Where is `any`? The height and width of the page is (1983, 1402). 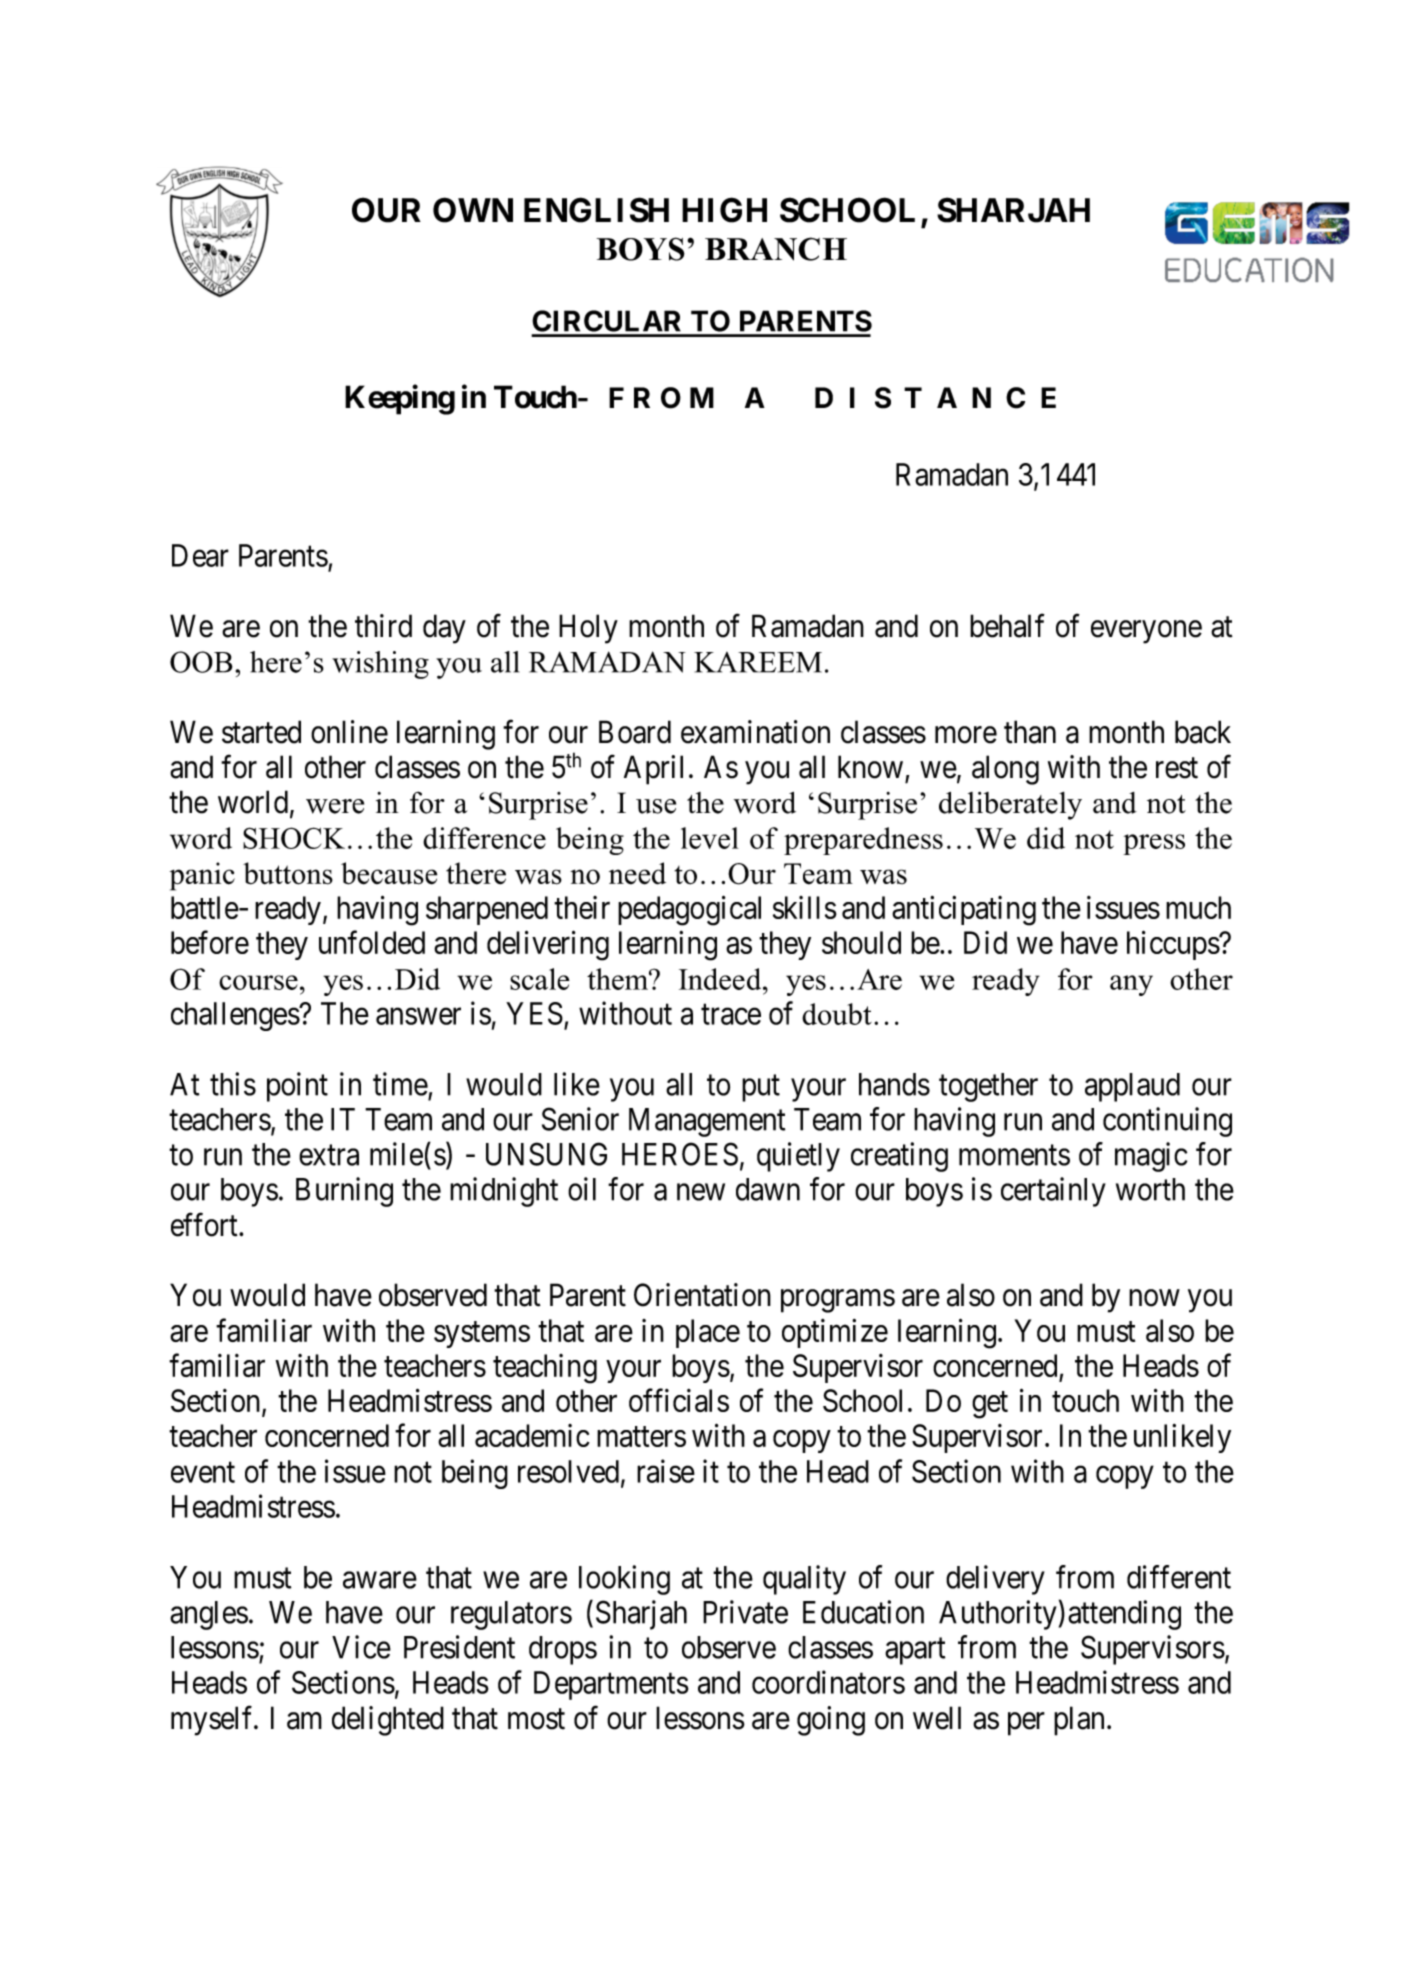
any is located at coordinates (1131, 985).
